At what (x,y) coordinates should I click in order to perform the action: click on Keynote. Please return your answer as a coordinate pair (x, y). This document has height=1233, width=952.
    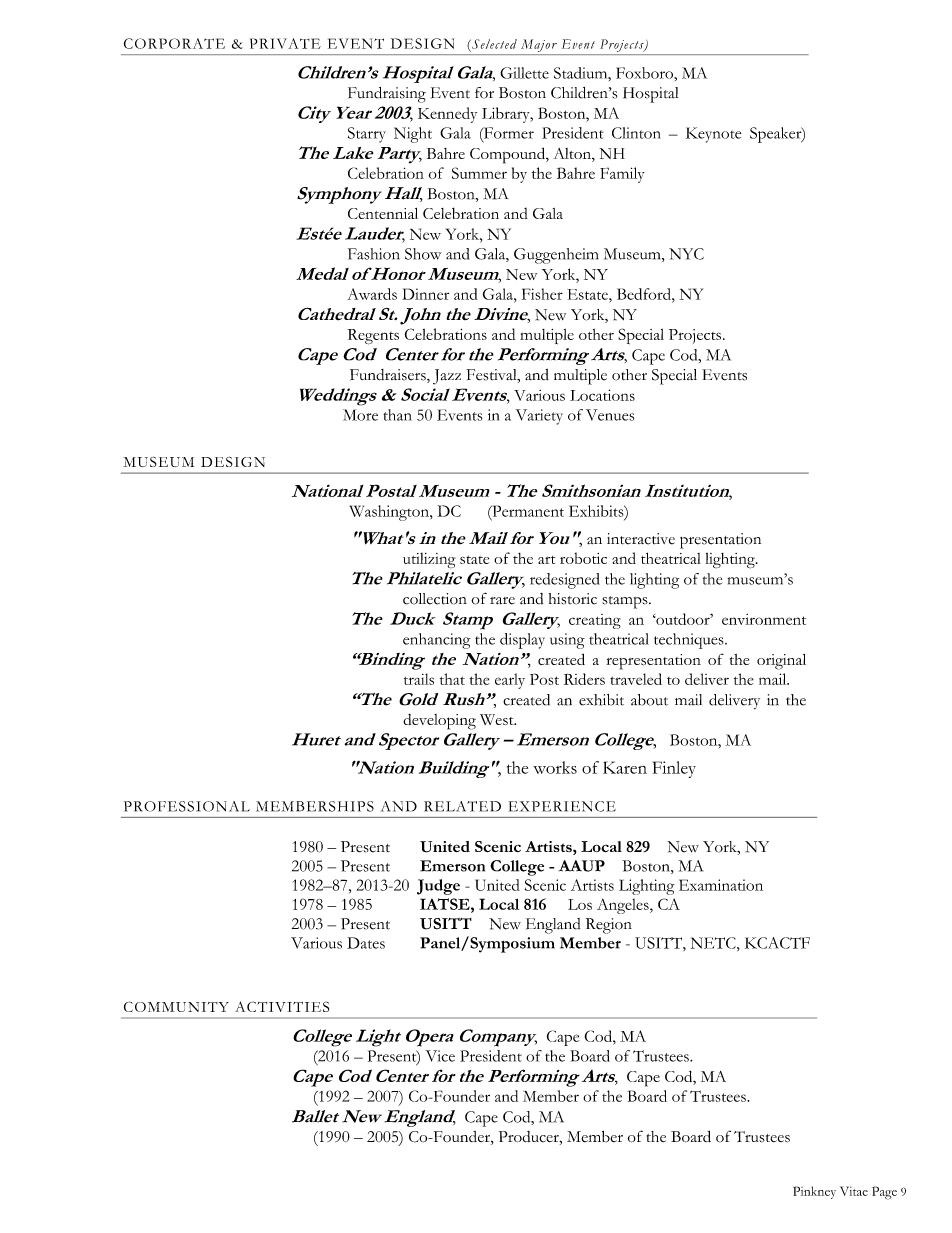
    Looking at the image, I should click on (713, 135).
